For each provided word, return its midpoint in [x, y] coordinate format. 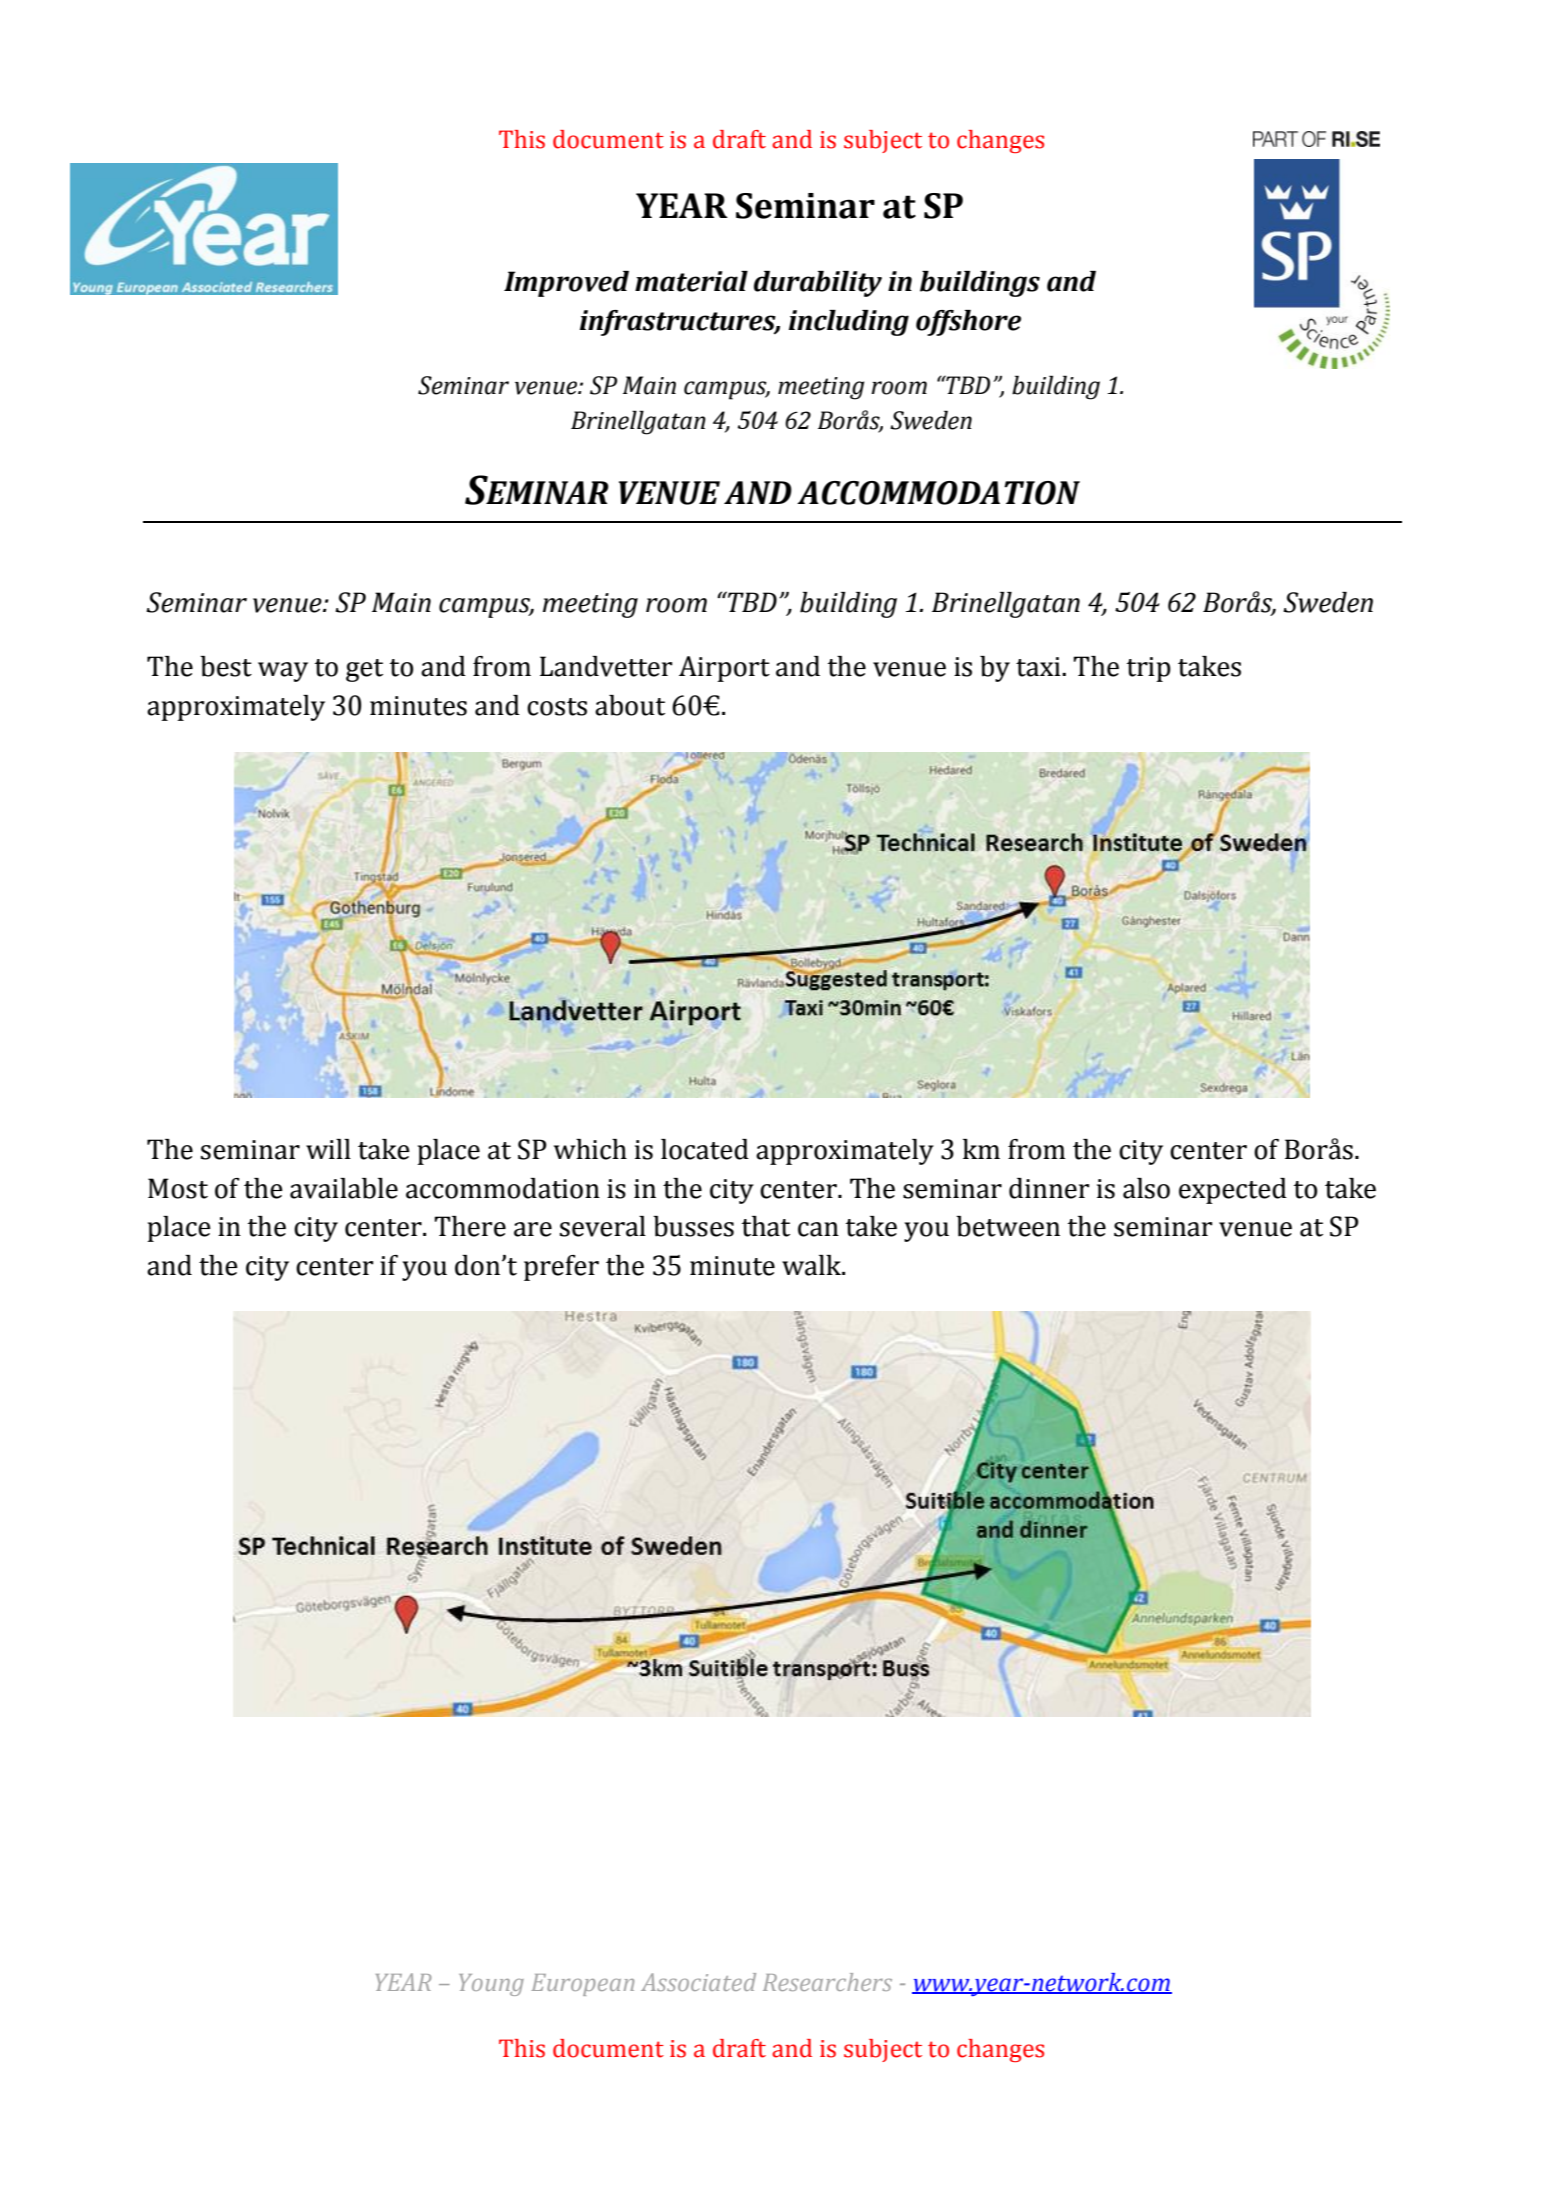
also [1146, 1188]
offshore [968, 323]
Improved [566, 284]
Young [491, 1985]
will [328, 1149]
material [691, 281]
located [705, 1149]
